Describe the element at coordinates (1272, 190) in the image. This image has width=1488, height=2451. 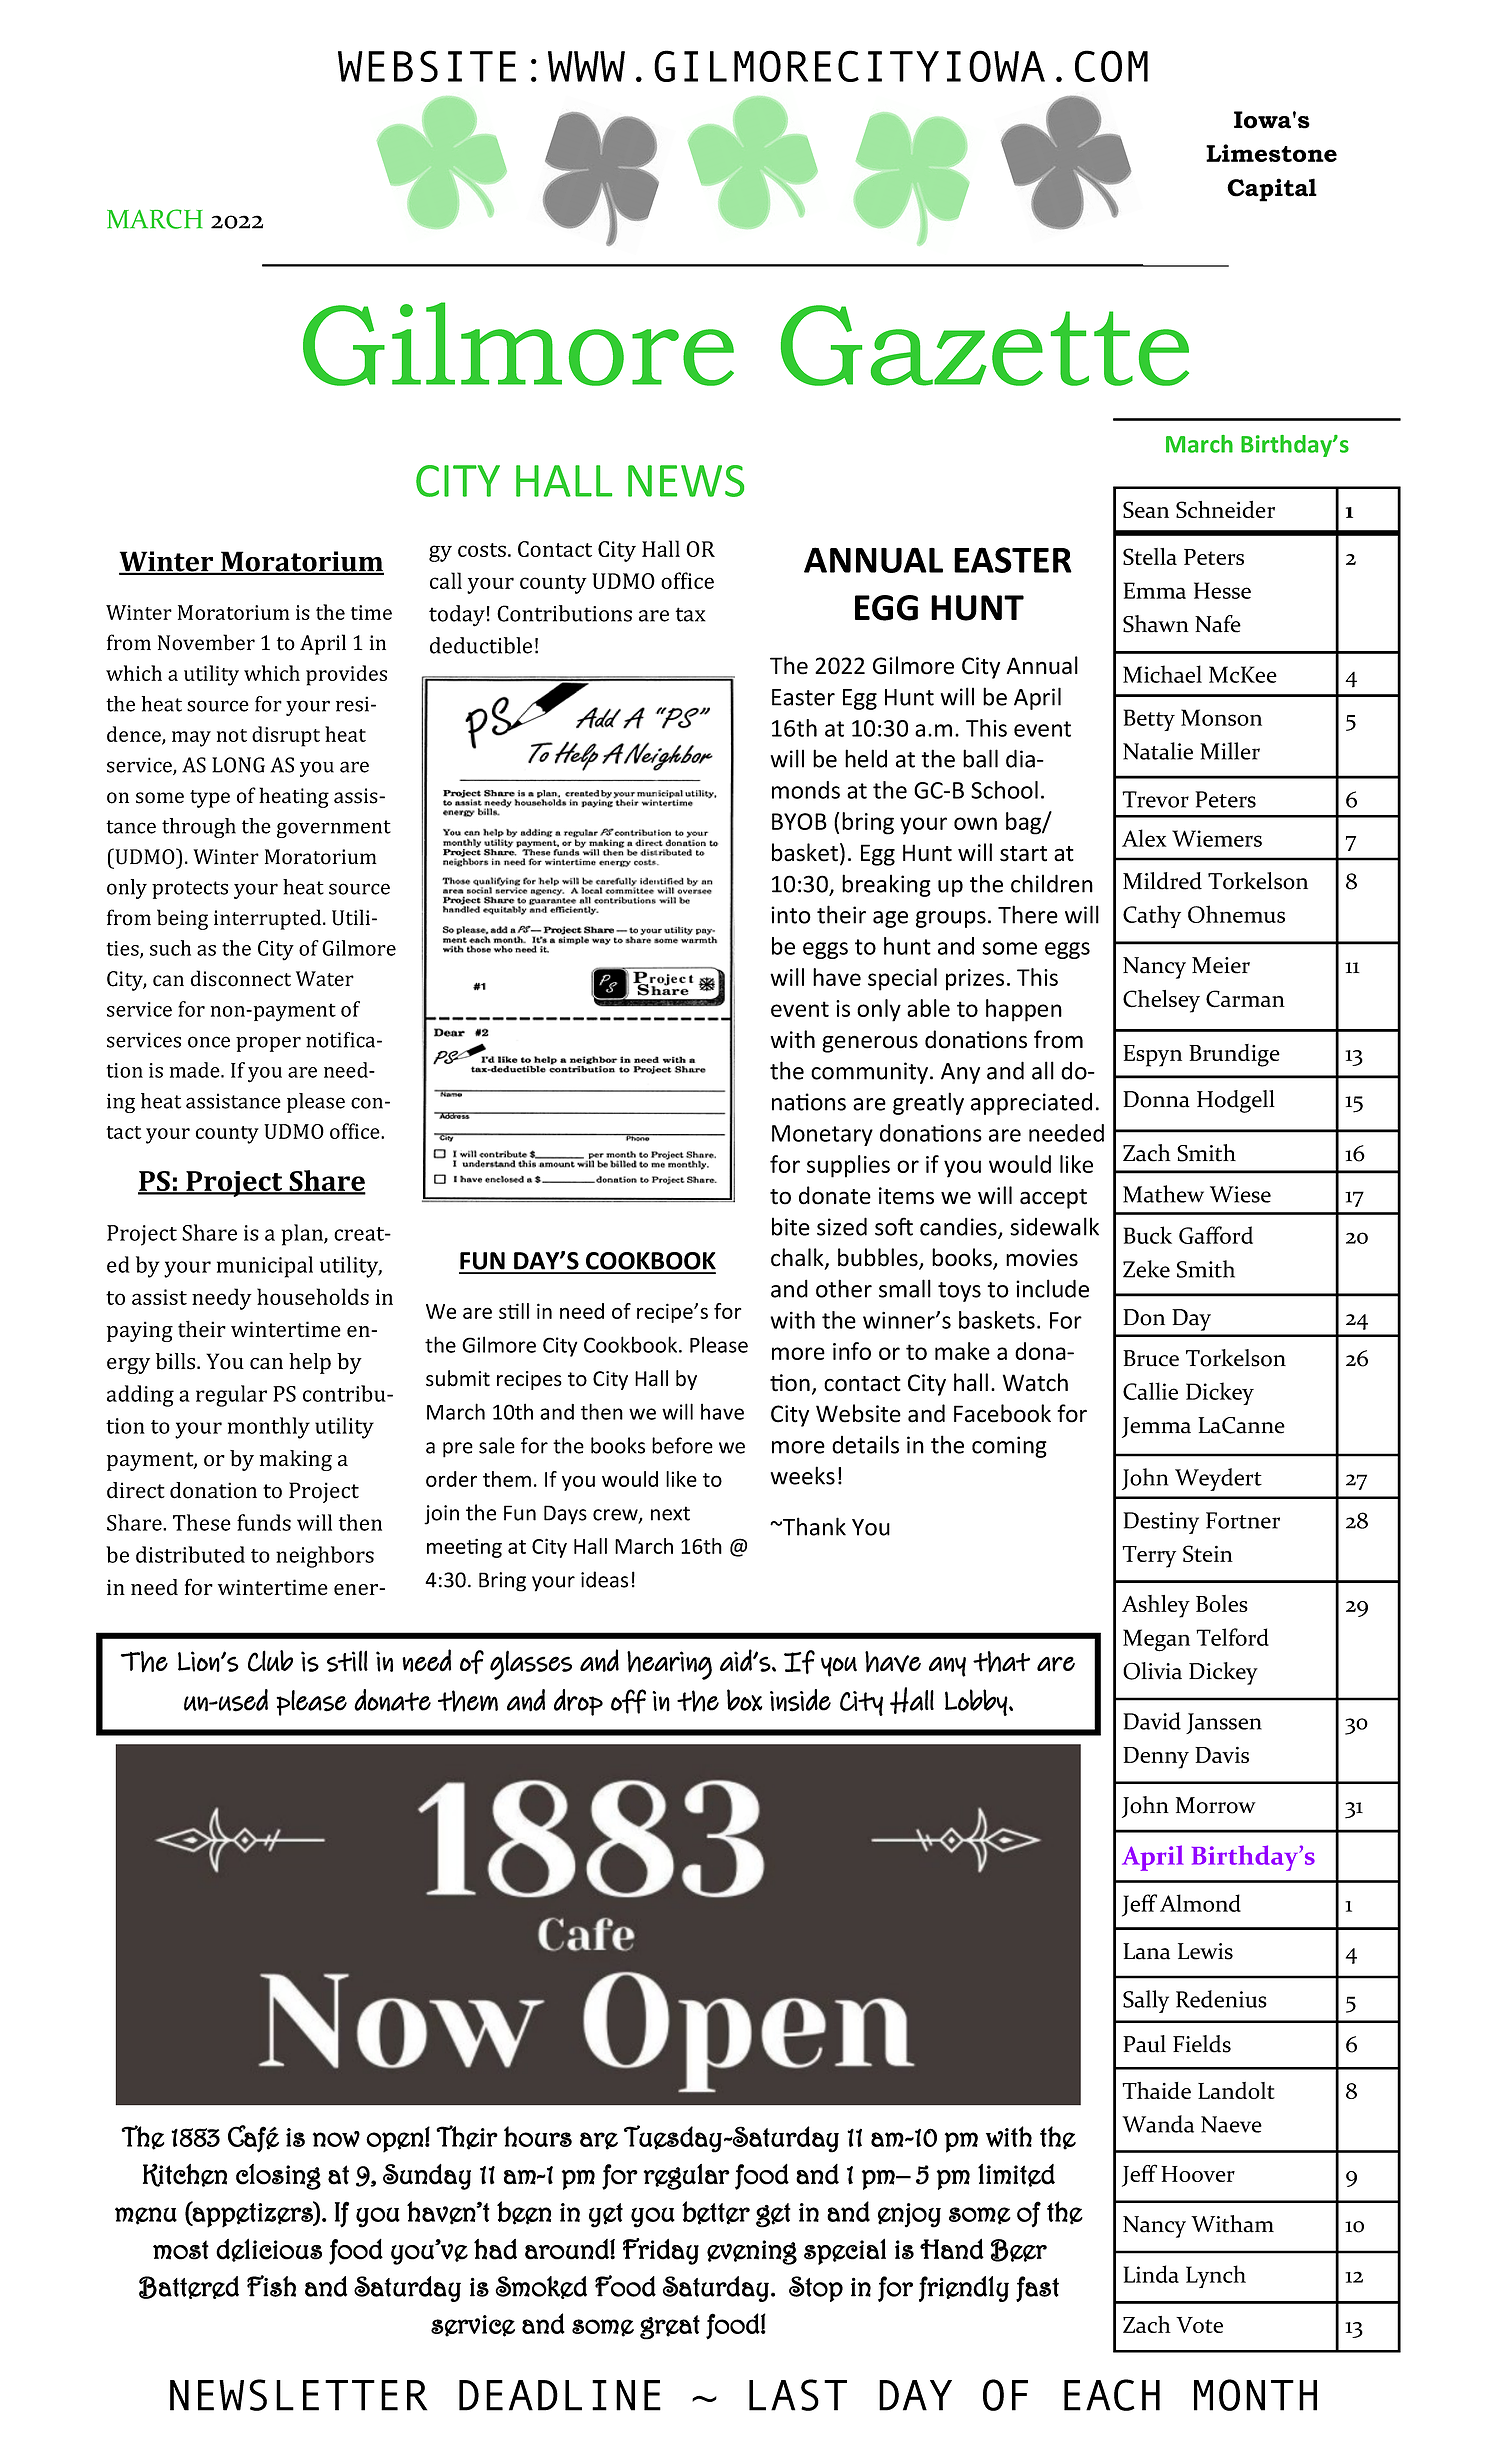
I see `Capital` at that location.
